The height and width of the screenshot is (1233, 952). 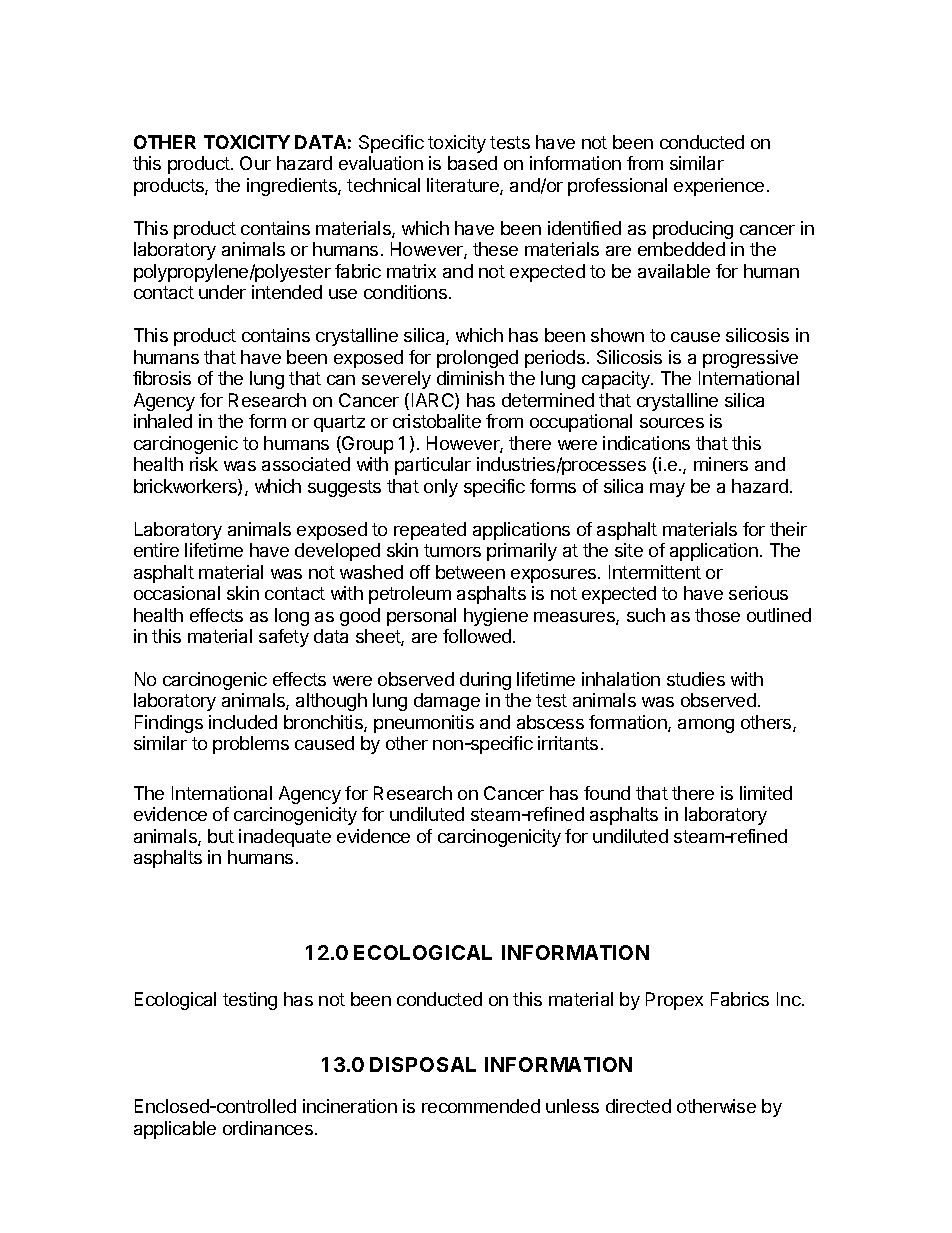 What do you see at coordinates (293, 187) in the screenshot?
I see `ingredients` at bounding box center [293, 187].
